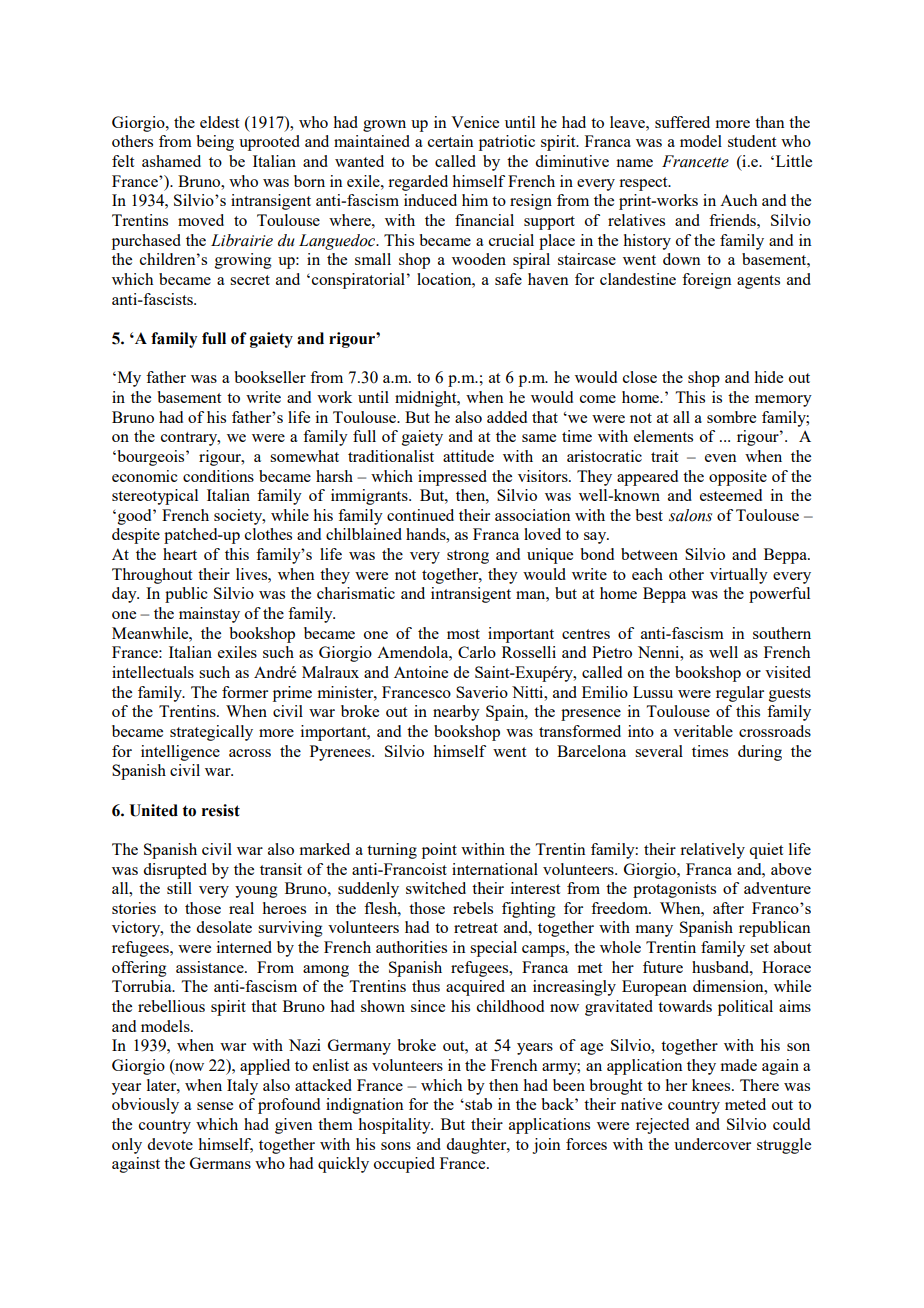  Describe the element at coordinates (221, 810) in the screenshot. I see `resist` at that location.
